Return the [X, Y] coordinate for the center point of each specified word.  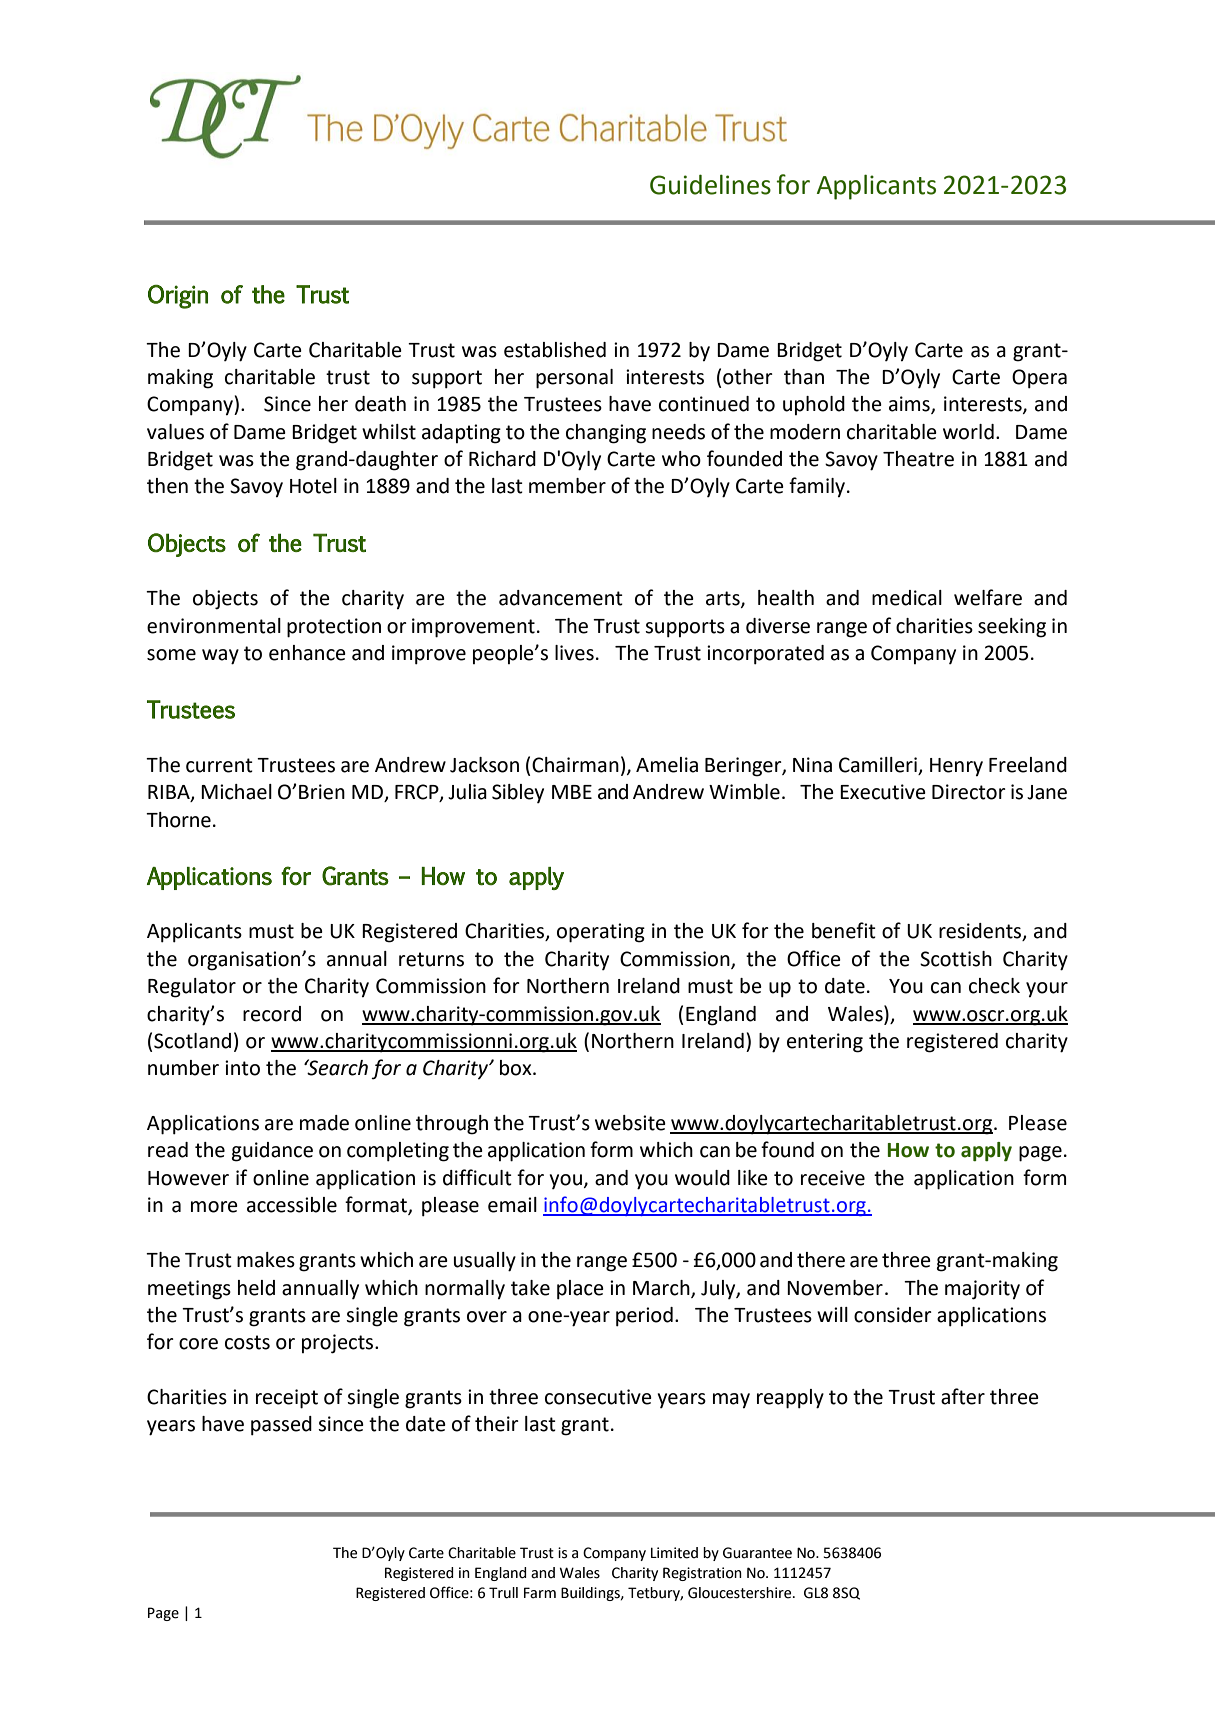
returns [431, 959]
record [272, 1014]
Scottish [956, 959]
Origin [178, 297]
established [555, 350]
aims [910, 405]
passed [281, 1426]
